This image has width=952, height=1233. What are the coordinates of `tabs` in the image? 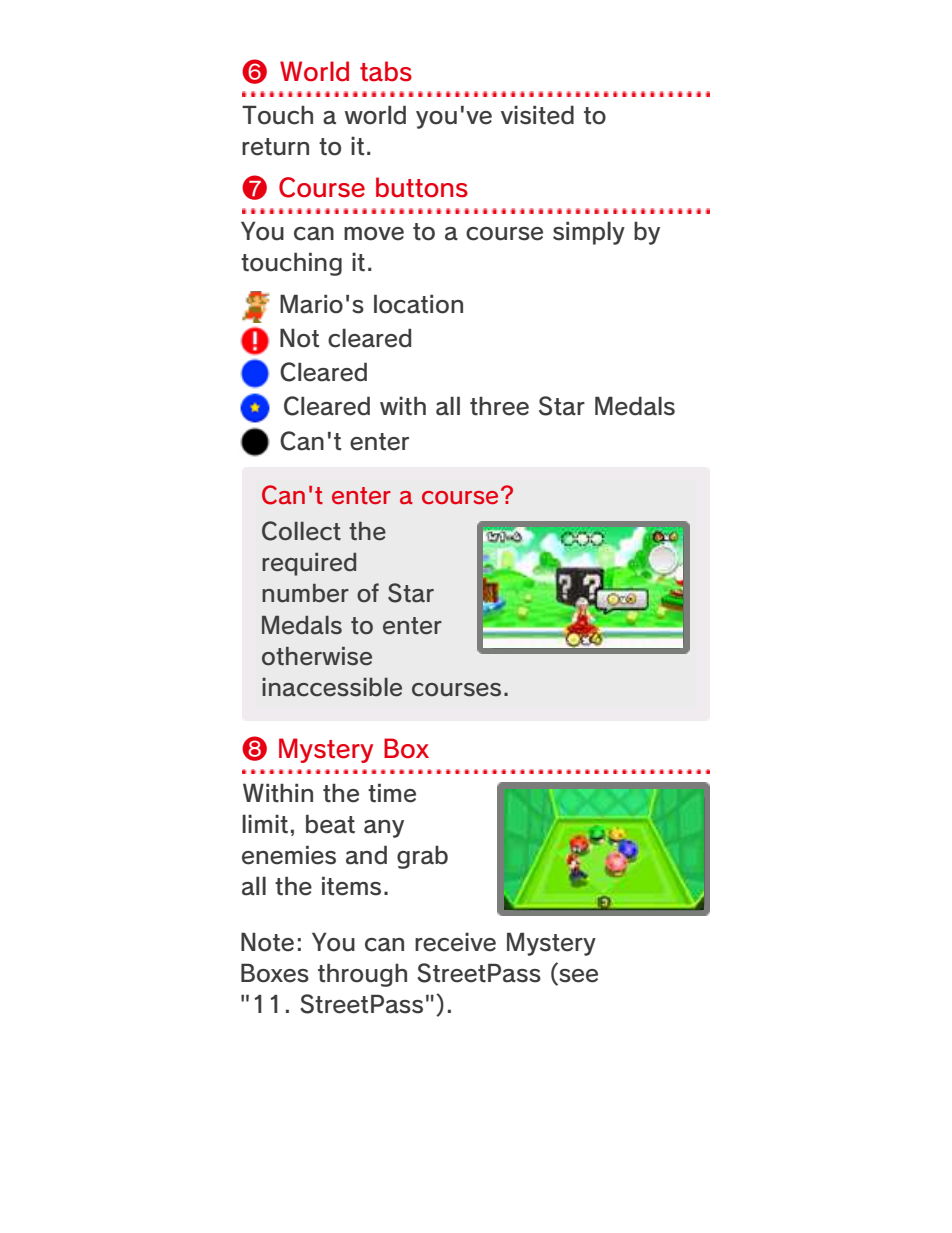 It's located at (386, 71).
